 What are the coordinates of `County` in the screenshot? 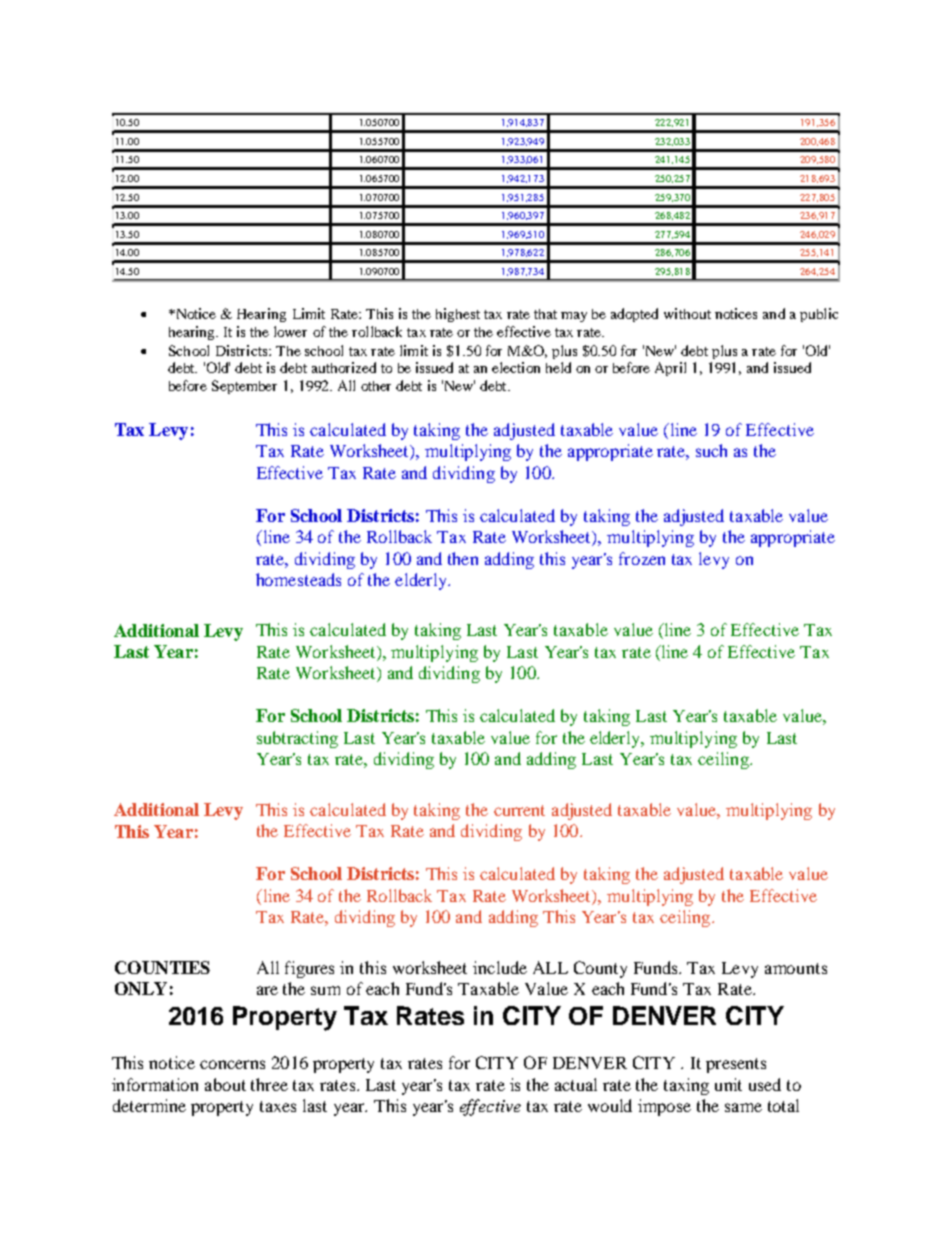 It's located at (600, 969).
